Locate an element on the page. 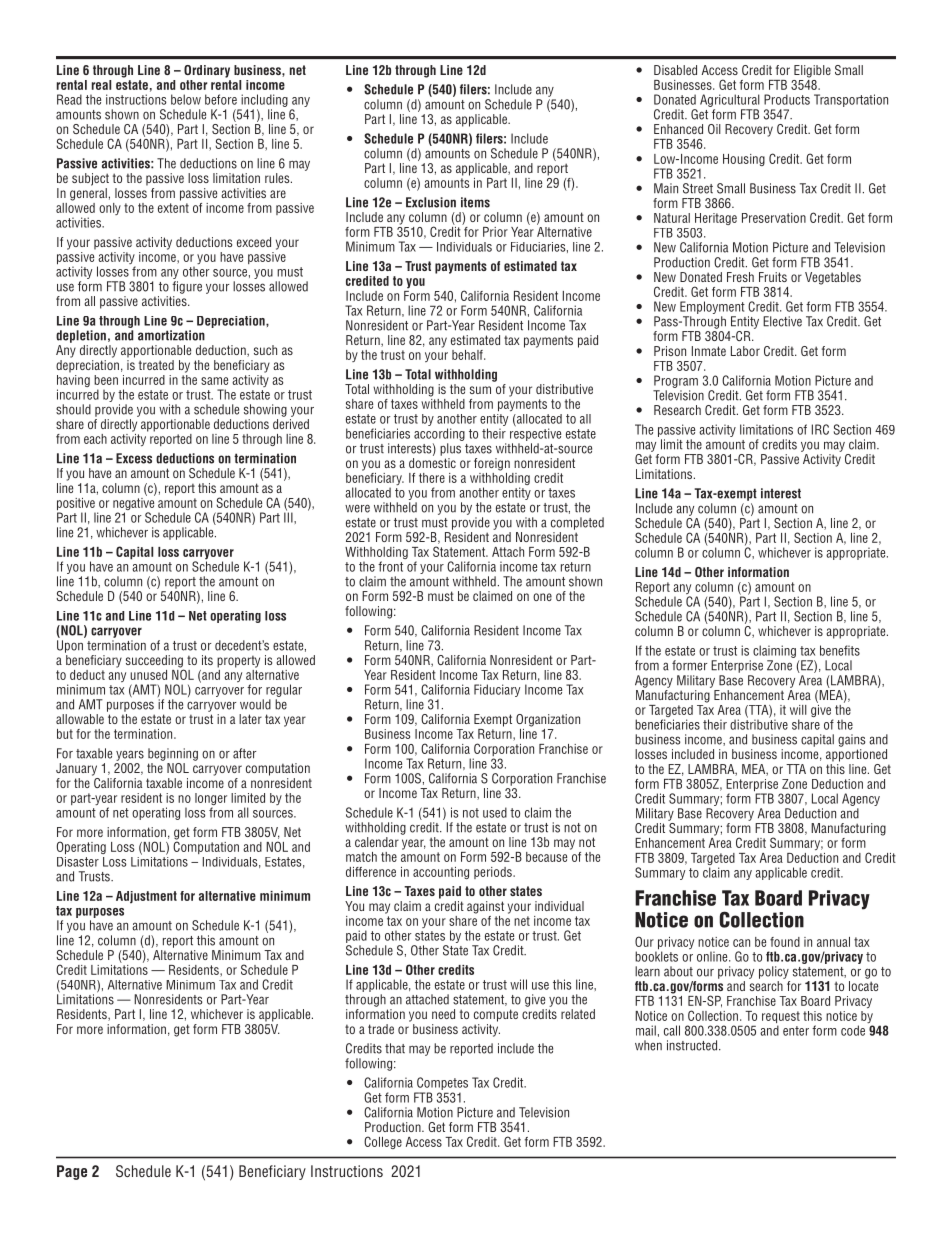  benefits is located at coordinates (840, 650).
